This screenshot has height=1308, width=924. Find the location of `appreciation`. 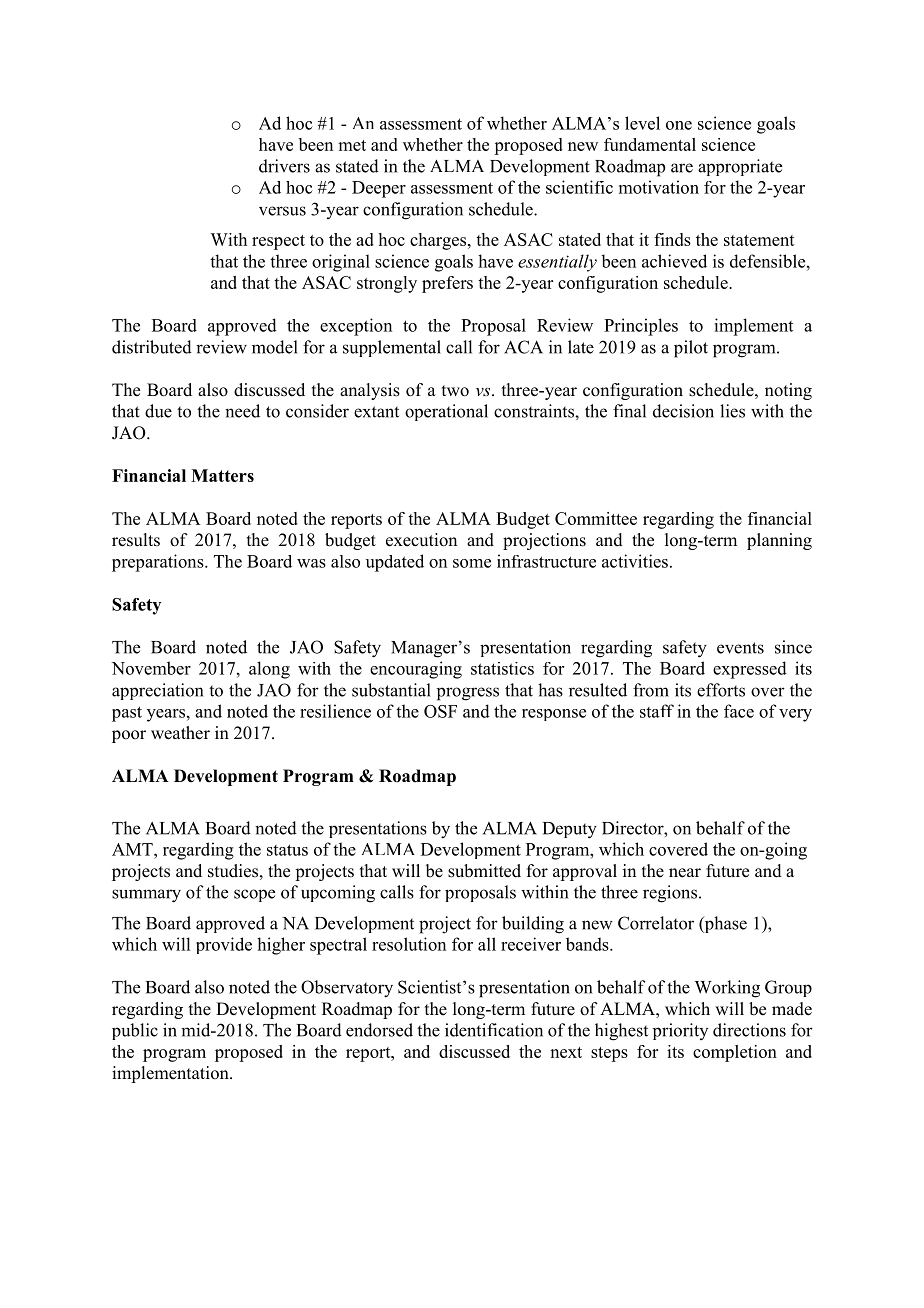

appreciation is located at coordinates (157, 691).
